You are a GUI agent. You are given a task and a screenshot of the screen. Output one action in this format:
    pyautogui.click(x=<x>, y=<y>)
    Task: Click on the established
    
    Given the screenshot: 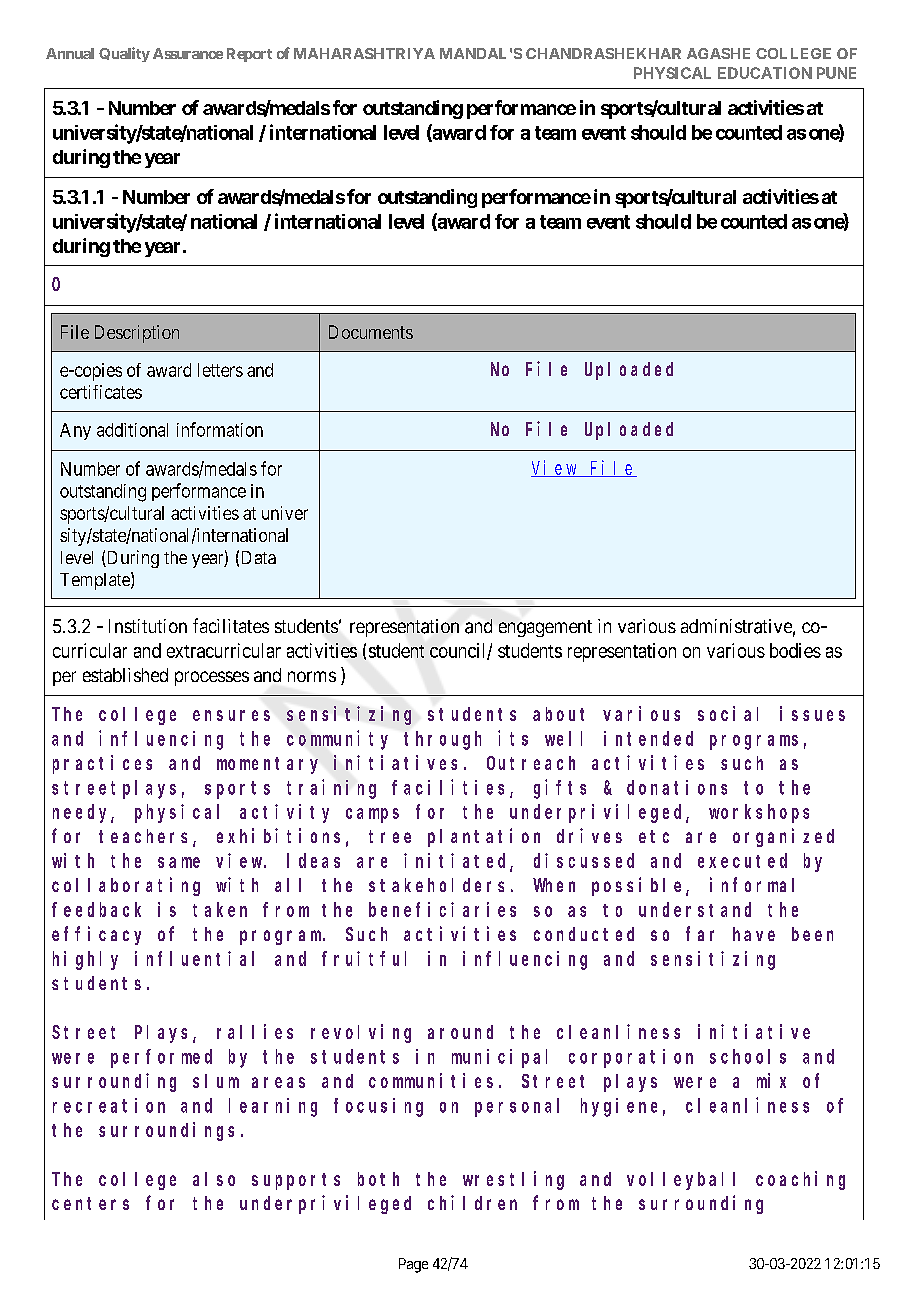 What is the action you would take?
    pyautogui.click(x=125, y=675)
